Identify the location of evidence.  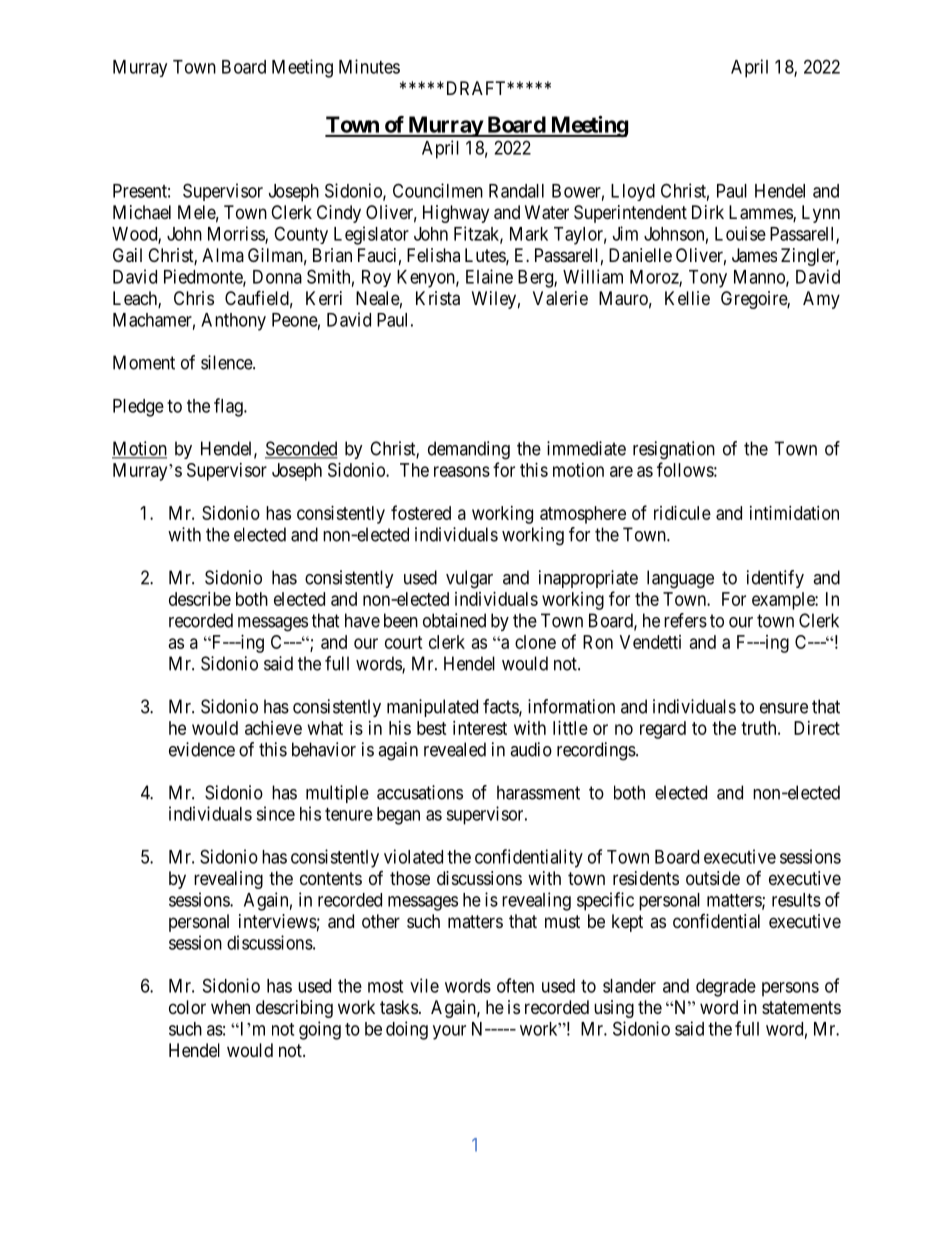
(202, 749).
